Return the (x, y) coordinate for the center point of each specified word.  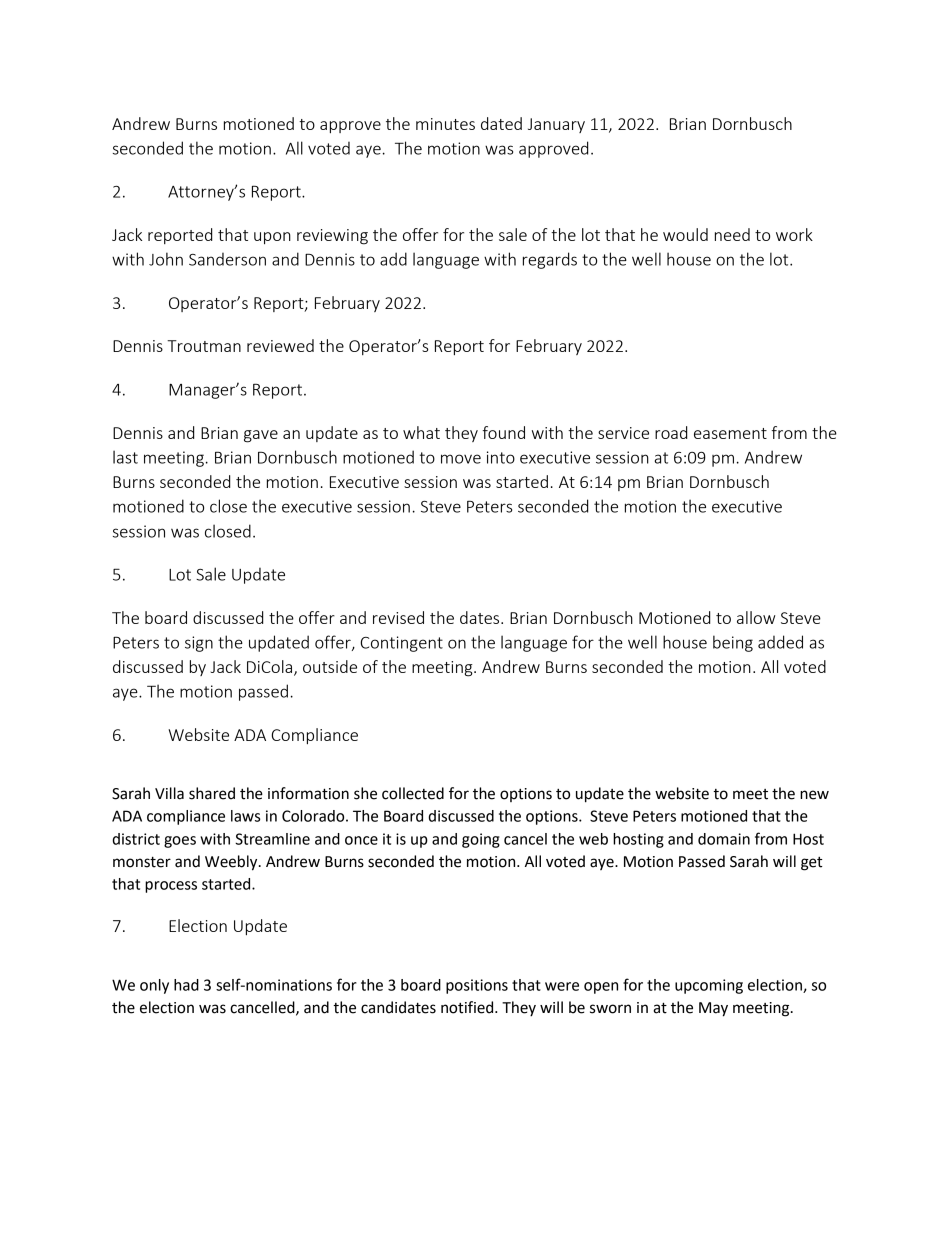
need (732, 234)
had (186, 985)
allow (756, 617)
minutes (445, 124)
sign (199, 644)
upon (272, 238)
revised (398, 617)
